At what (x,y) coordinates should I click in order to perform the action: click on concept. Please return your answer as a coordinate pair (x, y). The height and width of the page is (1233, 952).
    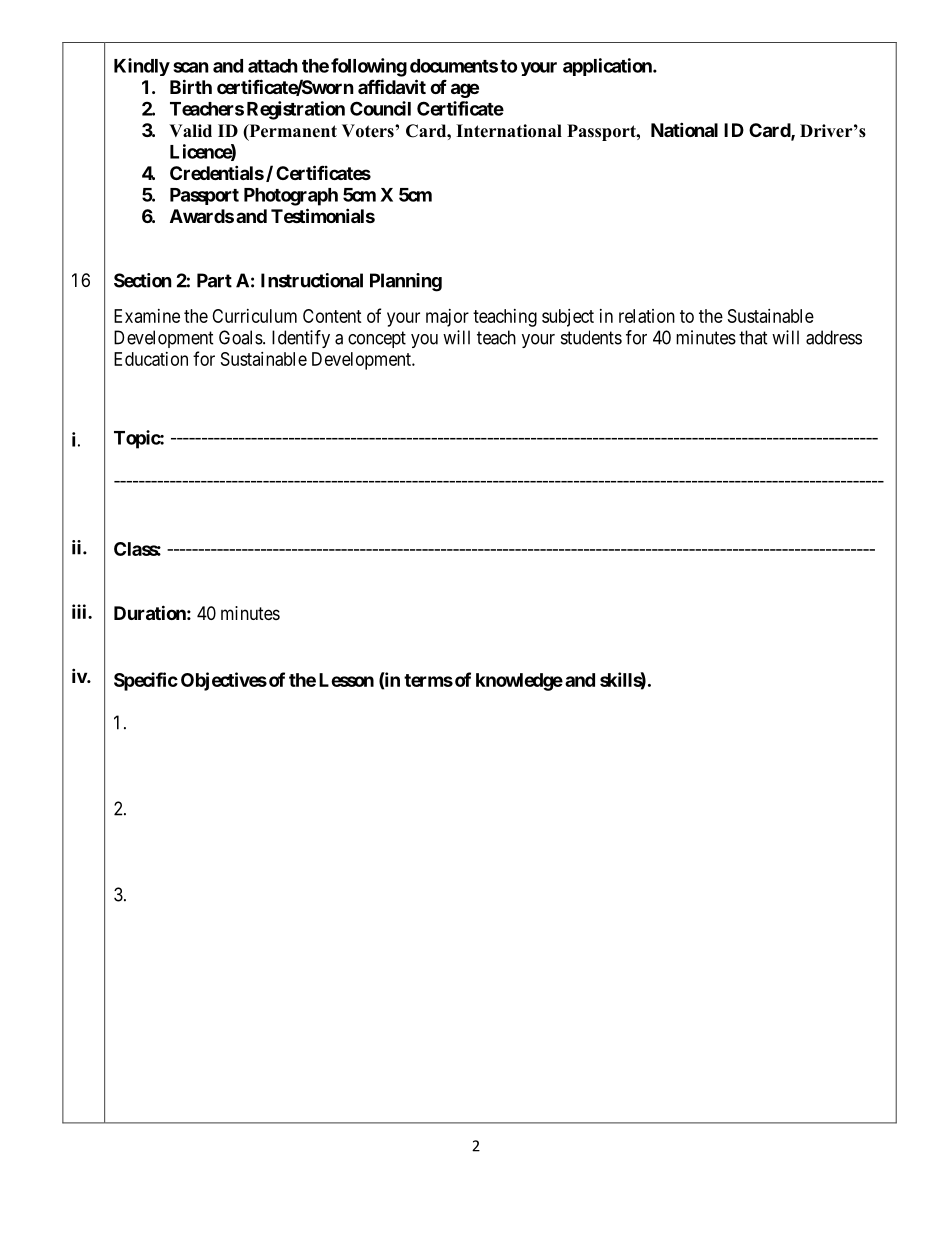
    Looking at the image, I should click on (377, 339).
